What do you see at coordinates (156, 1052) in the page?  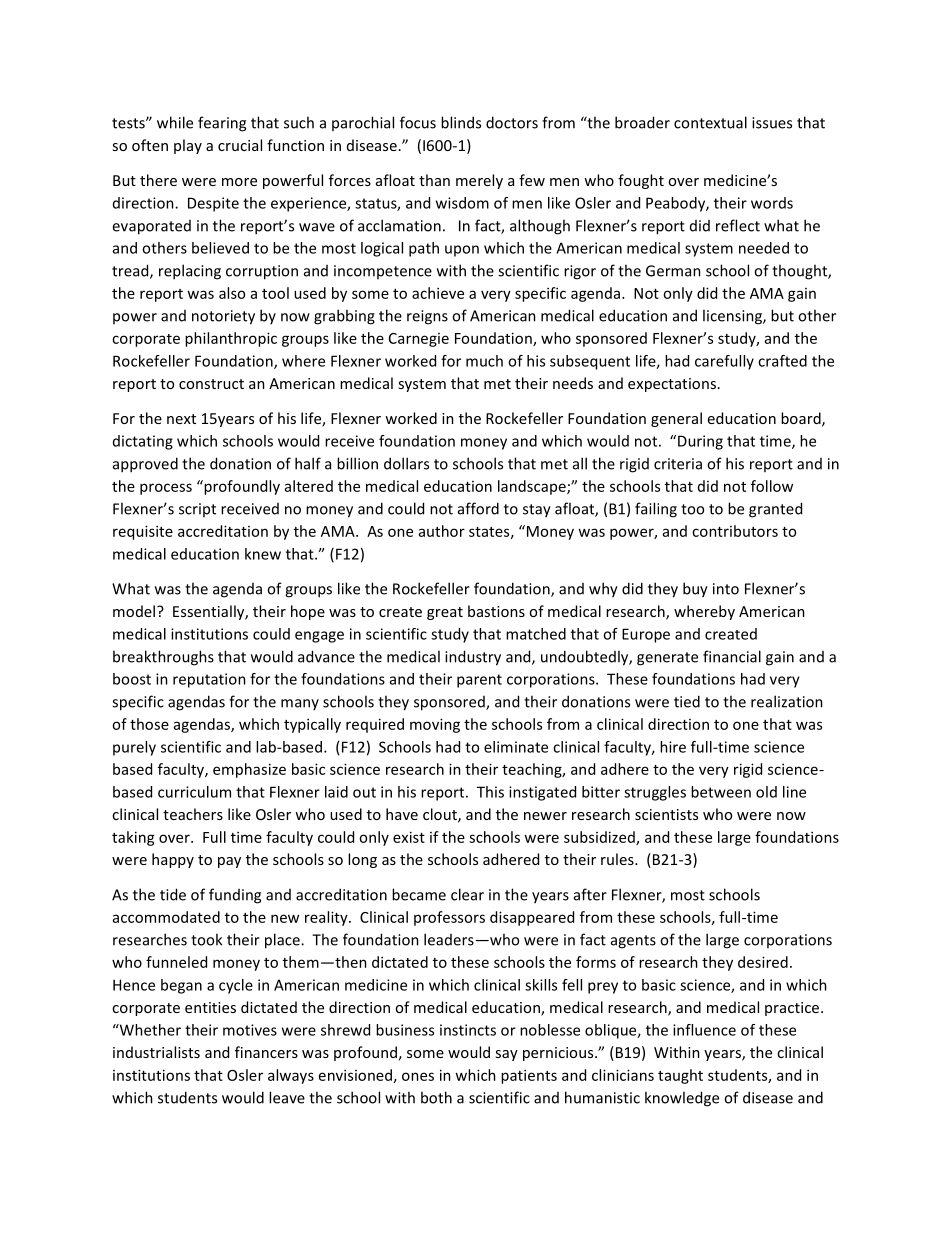 I see `industrialists` at bounding box center [156, 1052].
